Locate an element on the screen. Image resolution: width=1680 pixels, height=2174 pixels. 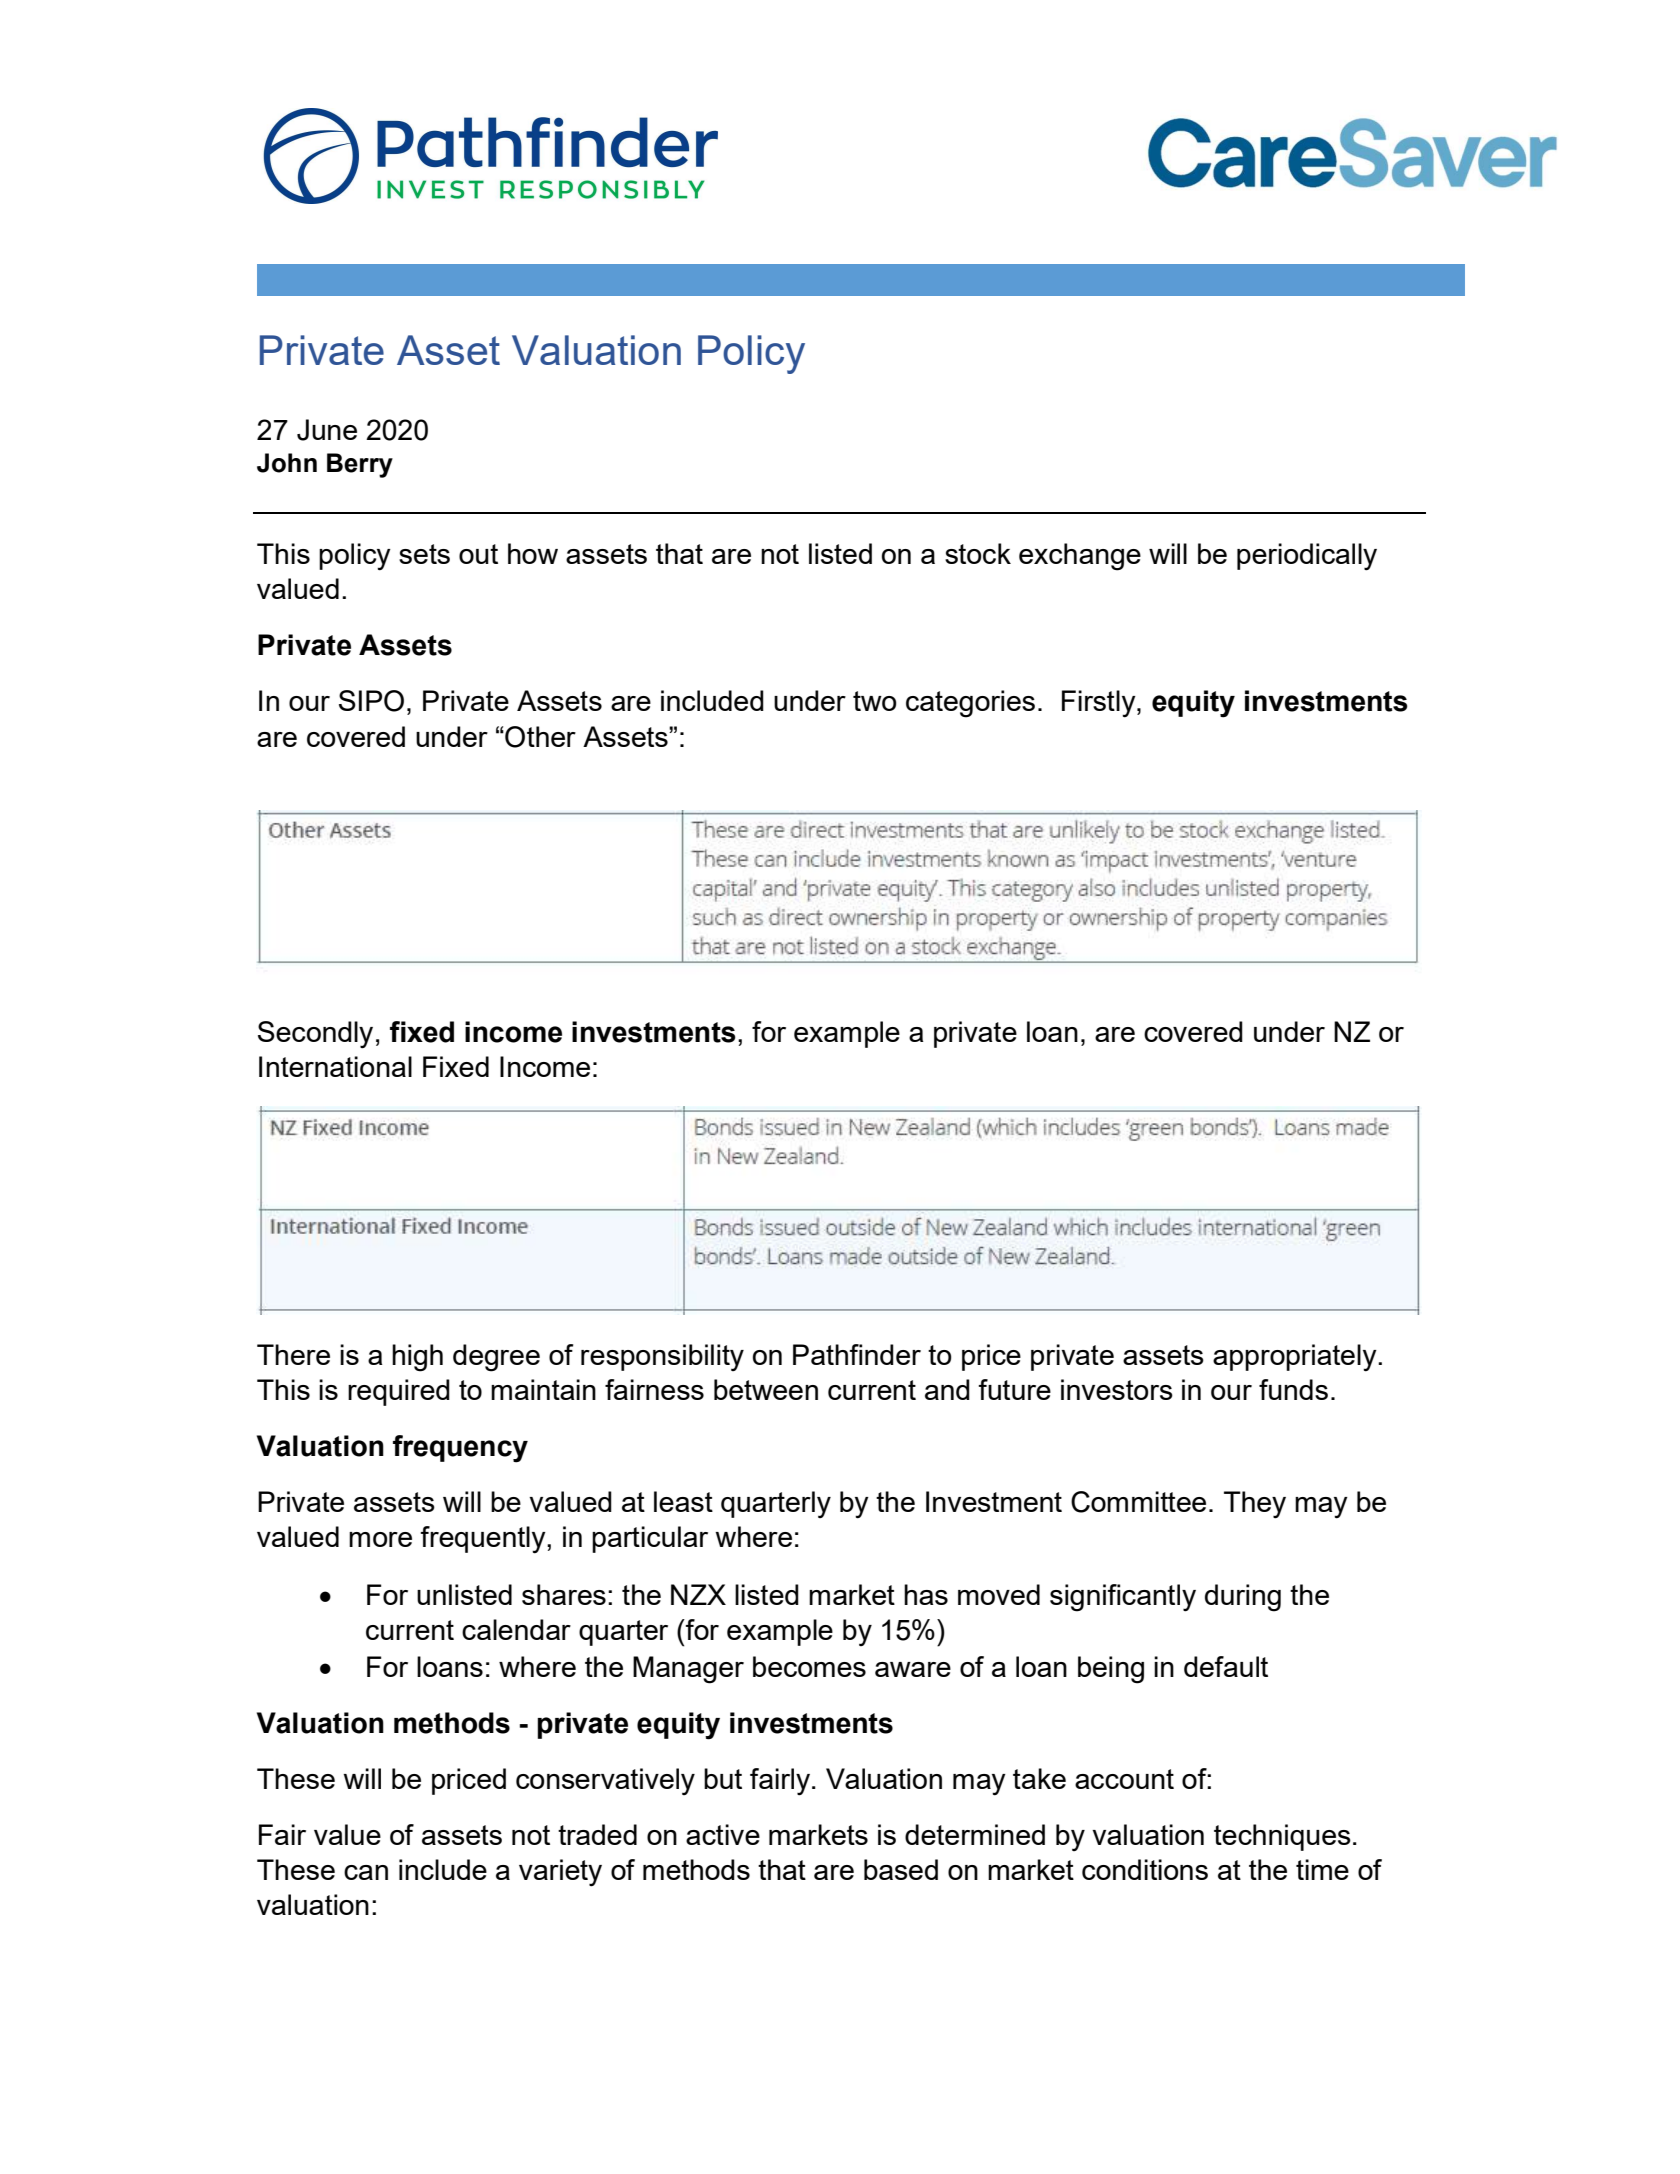
They is located at coordinates (1255, 1505).
